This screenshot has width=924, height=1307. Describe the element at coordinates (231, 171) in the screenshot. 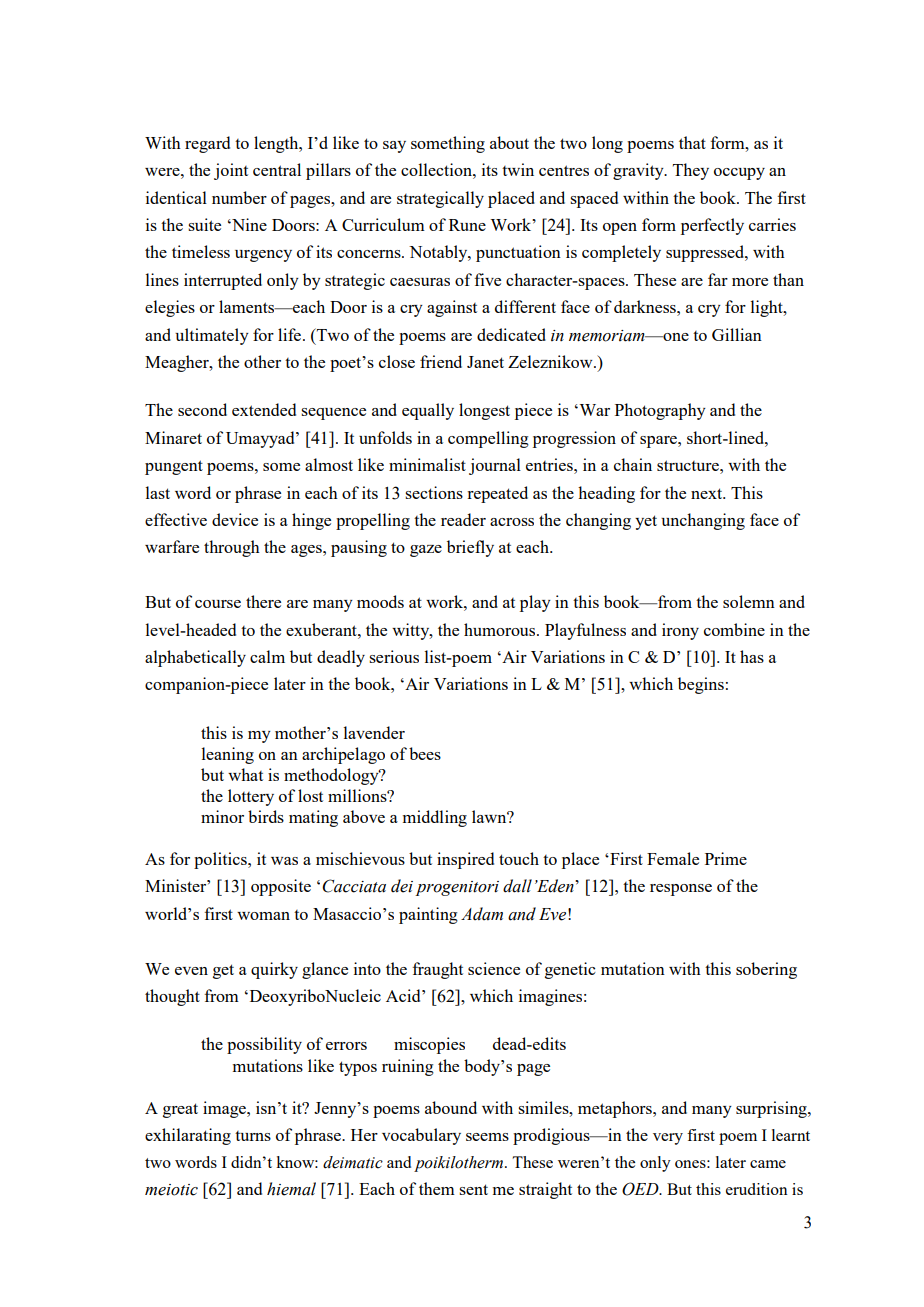

I see `joint` at that location.
